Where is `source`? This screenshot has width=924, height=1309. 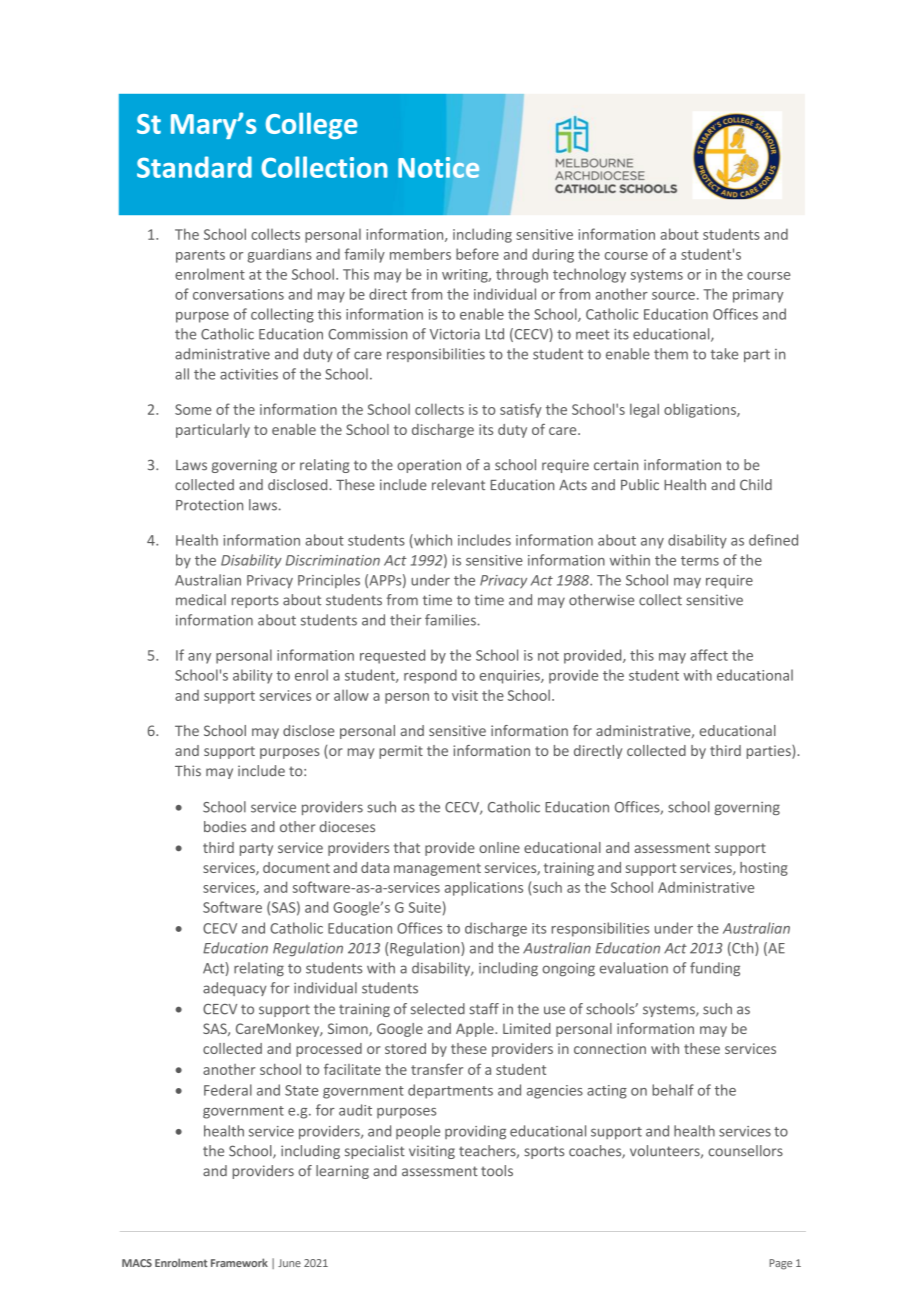 source is located at coordinates (673, 296).
